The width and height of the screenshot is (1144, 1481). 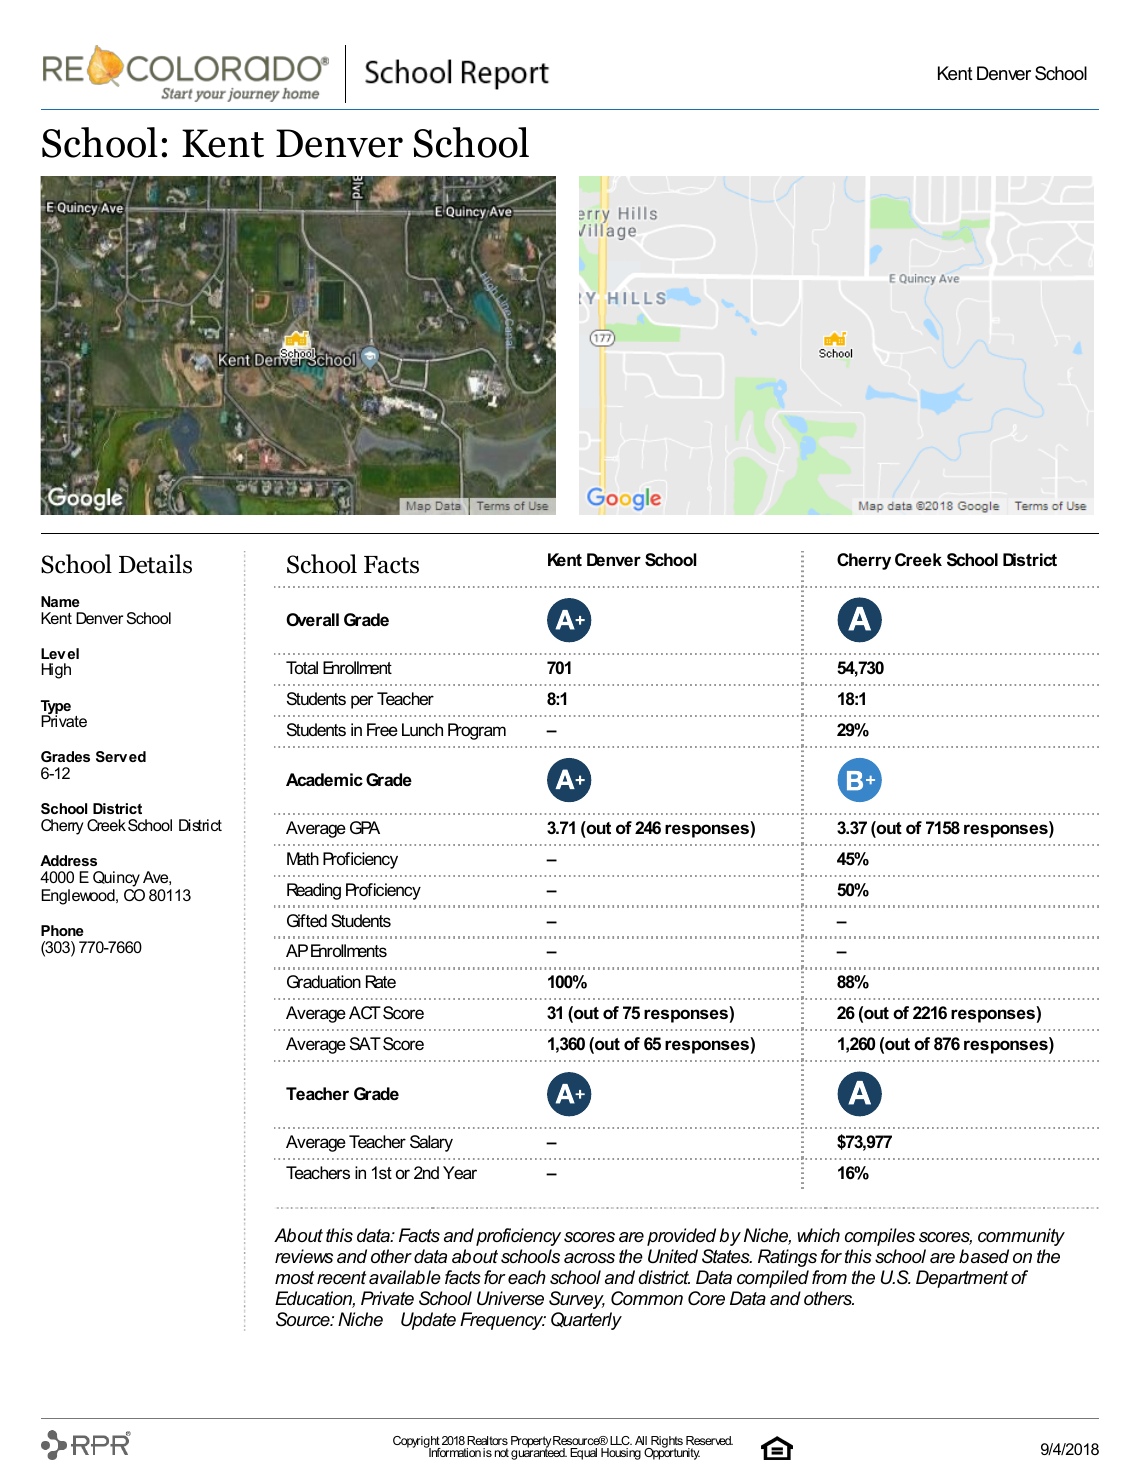 I want to click on Copyright, so click(x=417, y=1443).
